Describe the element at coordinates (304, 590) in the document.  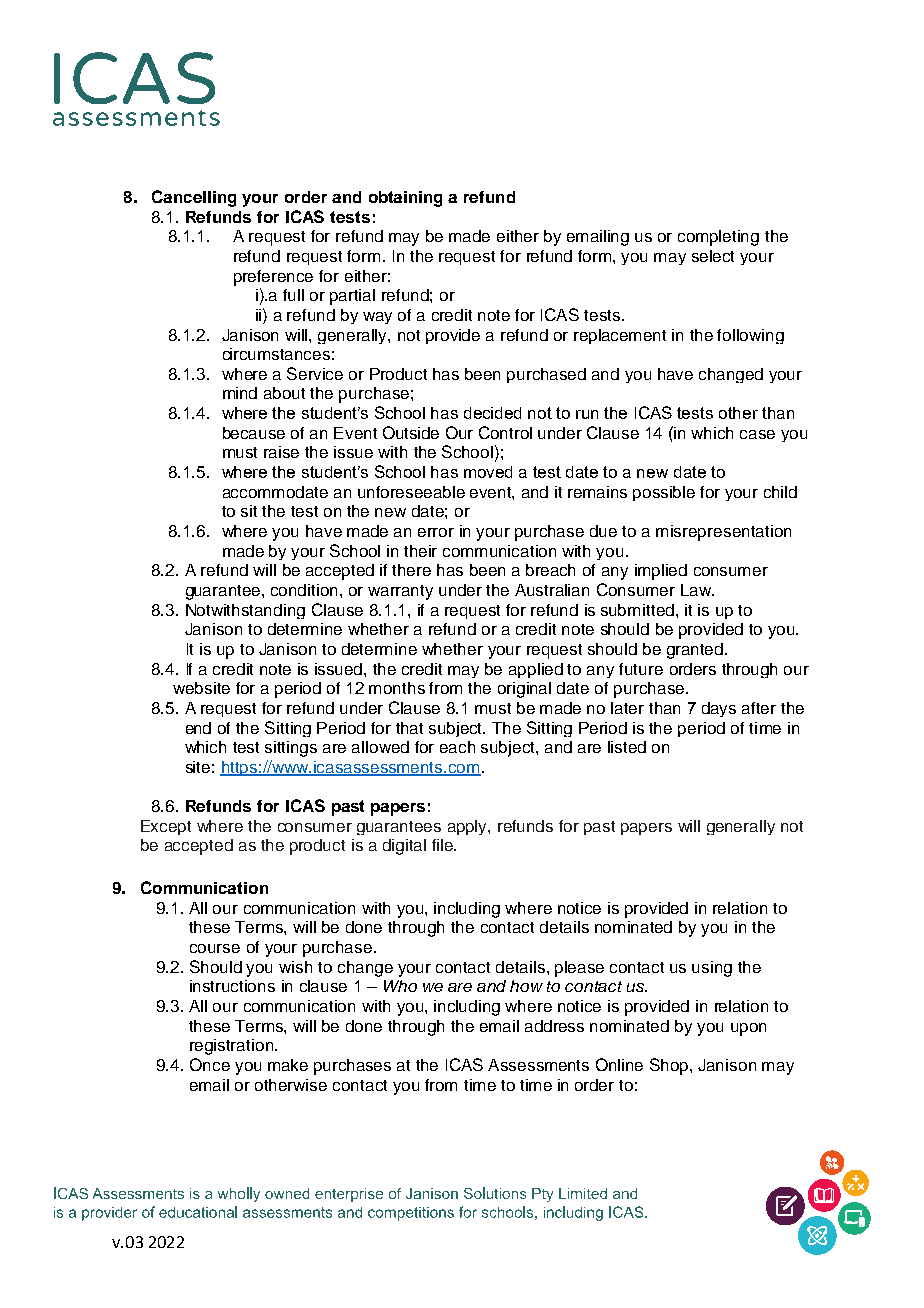
I see `condition` at that location.
